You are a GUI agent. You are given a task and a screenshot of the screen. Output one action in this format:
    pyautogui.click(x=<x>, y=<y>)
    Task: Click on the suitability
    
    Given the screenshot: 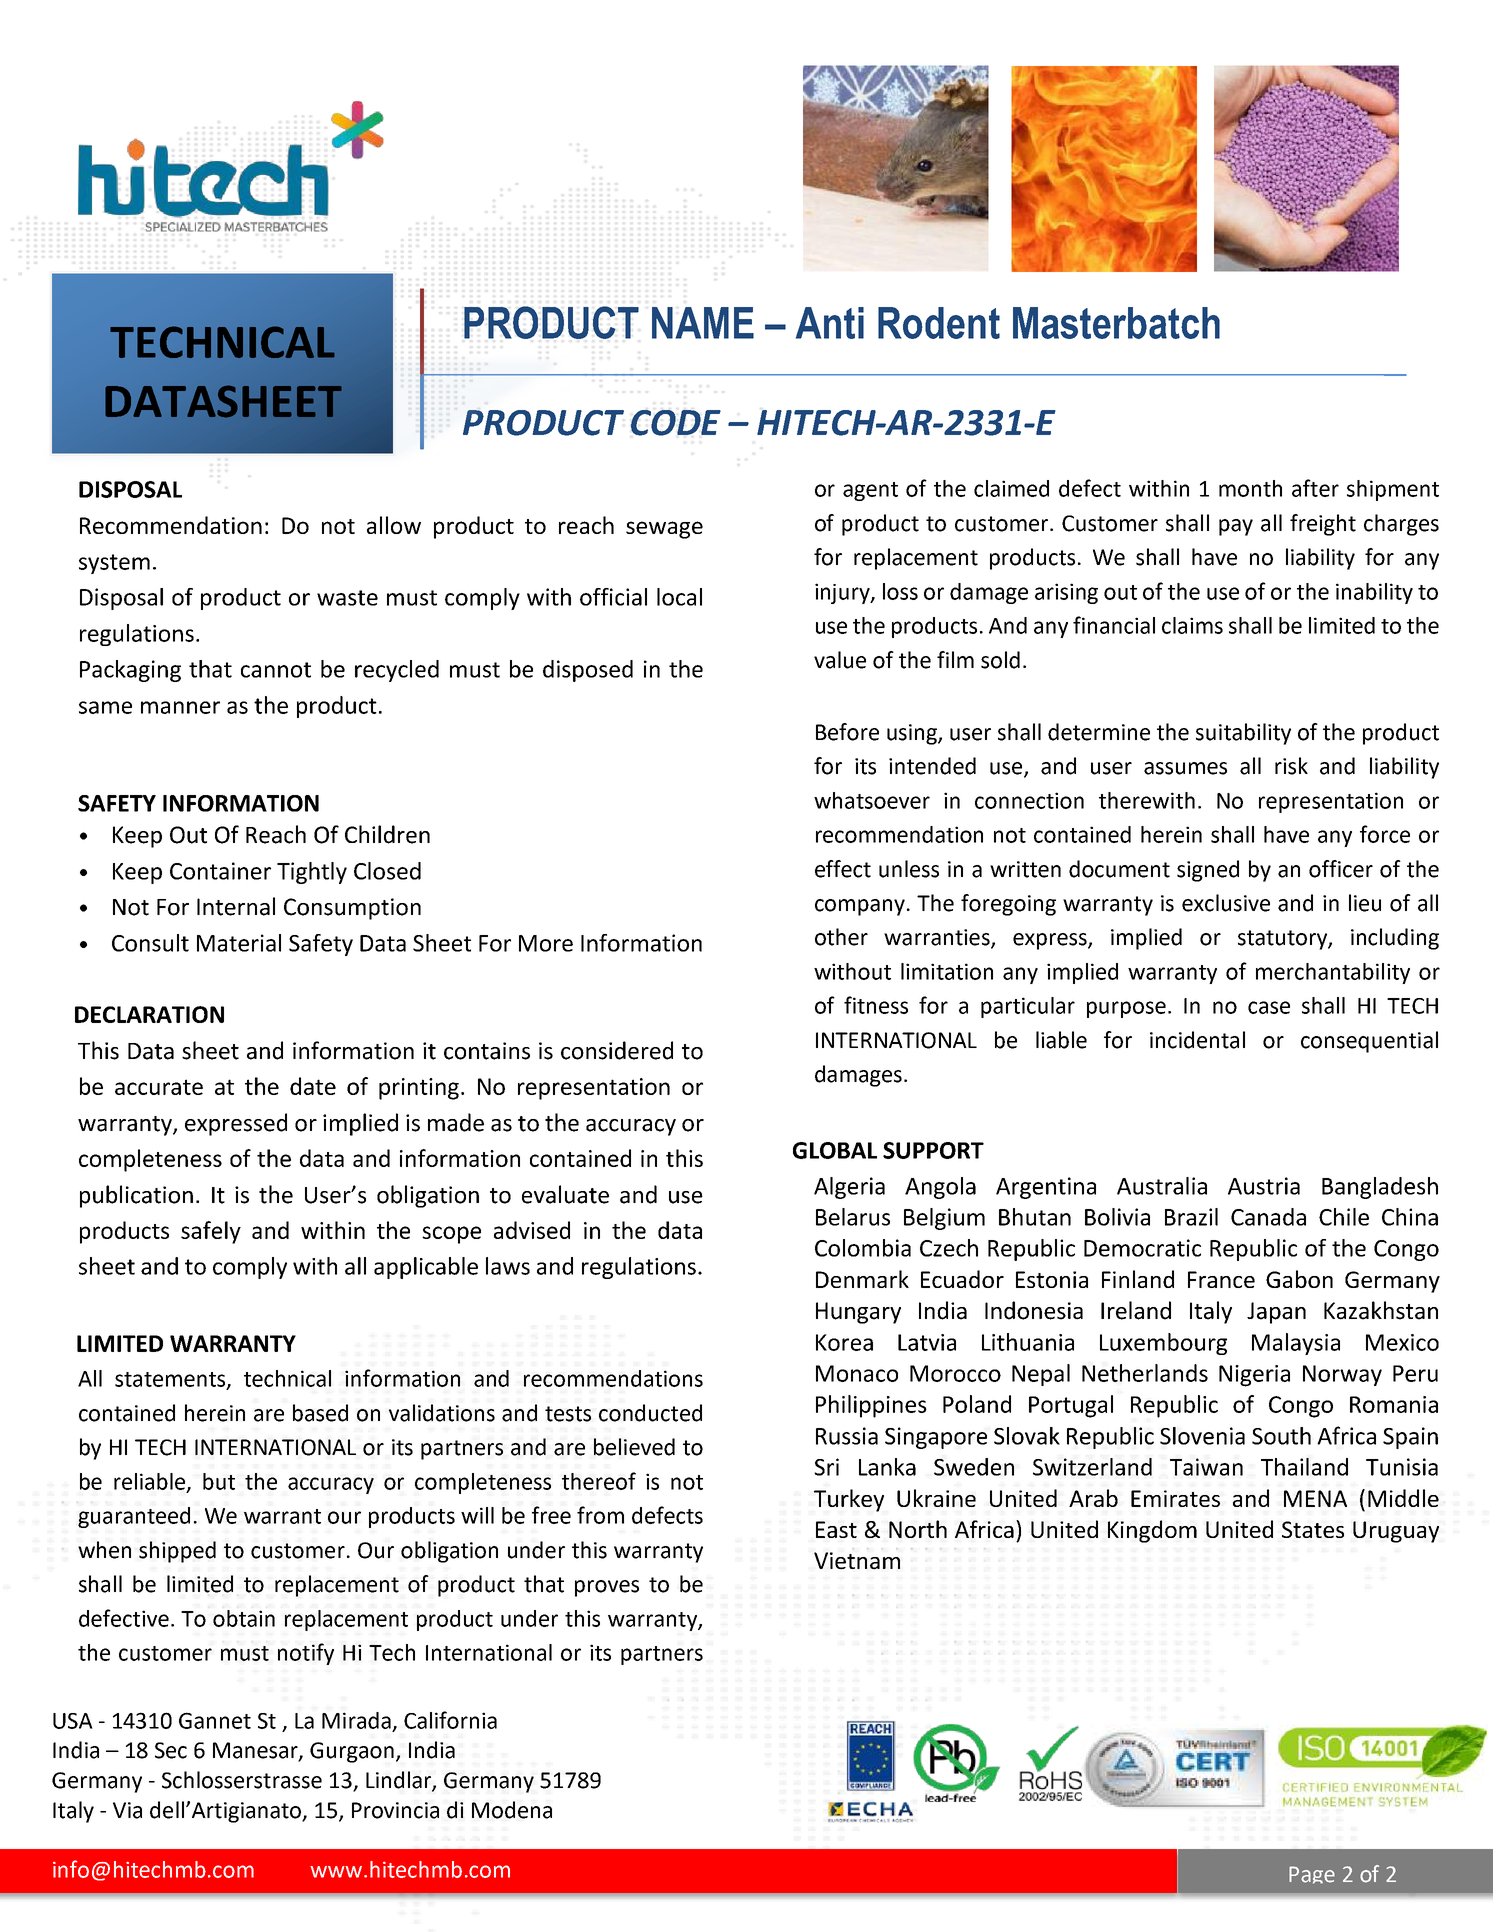 What is the action you would take?
    pyautogui.click(x=1243, y=734)
